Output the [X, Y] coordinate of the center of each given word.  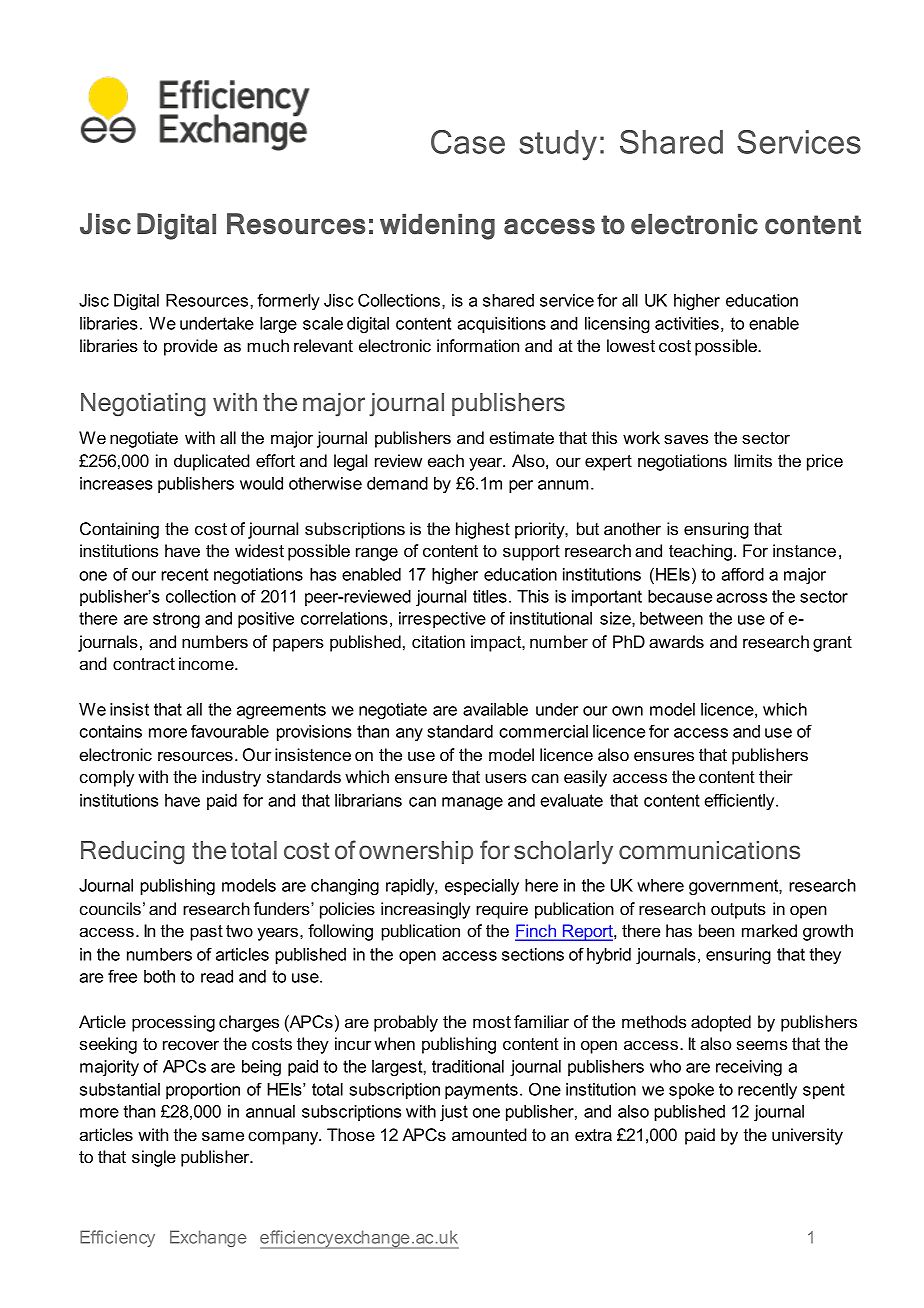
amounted [489, 1134]
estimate [521, 437]
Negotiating [143, 405]
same [223, 1136]
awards [676, 641]
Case [468, 142]
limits [753, 460]
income [207, 663]
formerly [288, 301]
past [206, 933]
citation [438, 641]
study [558, 145]
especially [482, 887]
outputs [738, 911]
